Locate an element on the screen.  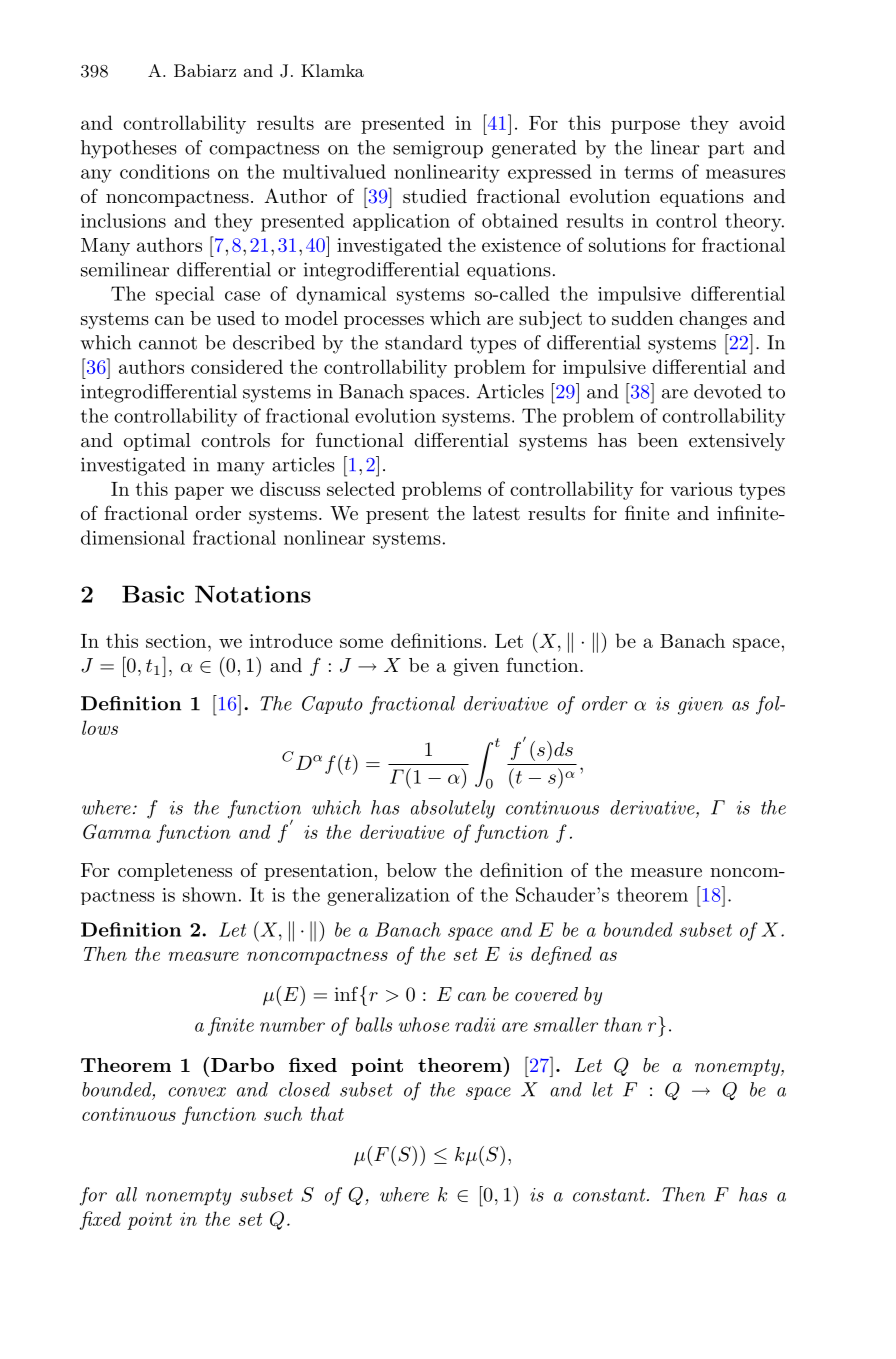
generalization is located at coordinates (388, 896).
